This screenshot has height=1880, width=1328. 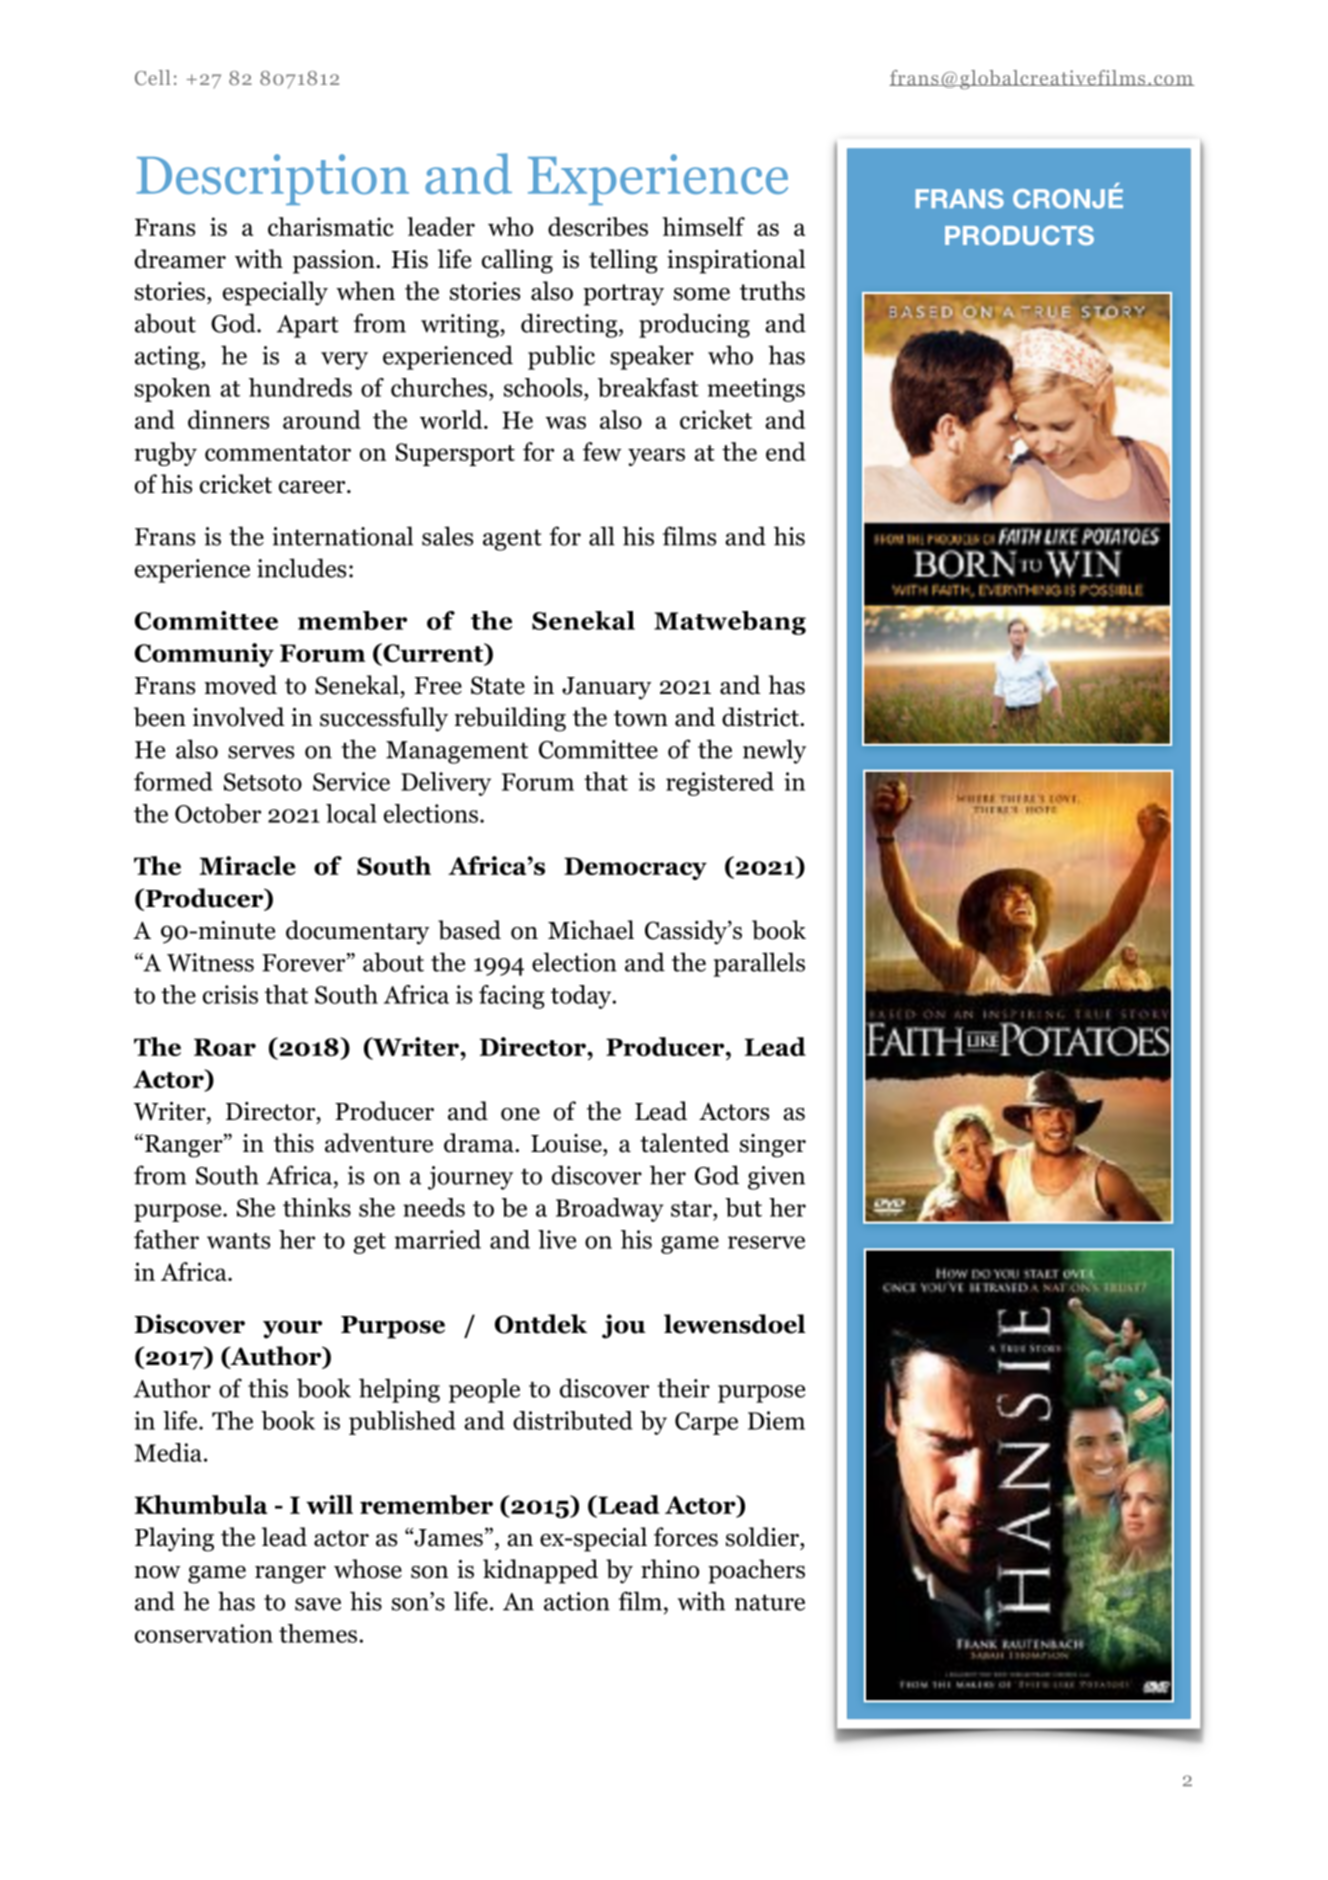 I want to click on Broadway, so click(x=610, y=1210).
